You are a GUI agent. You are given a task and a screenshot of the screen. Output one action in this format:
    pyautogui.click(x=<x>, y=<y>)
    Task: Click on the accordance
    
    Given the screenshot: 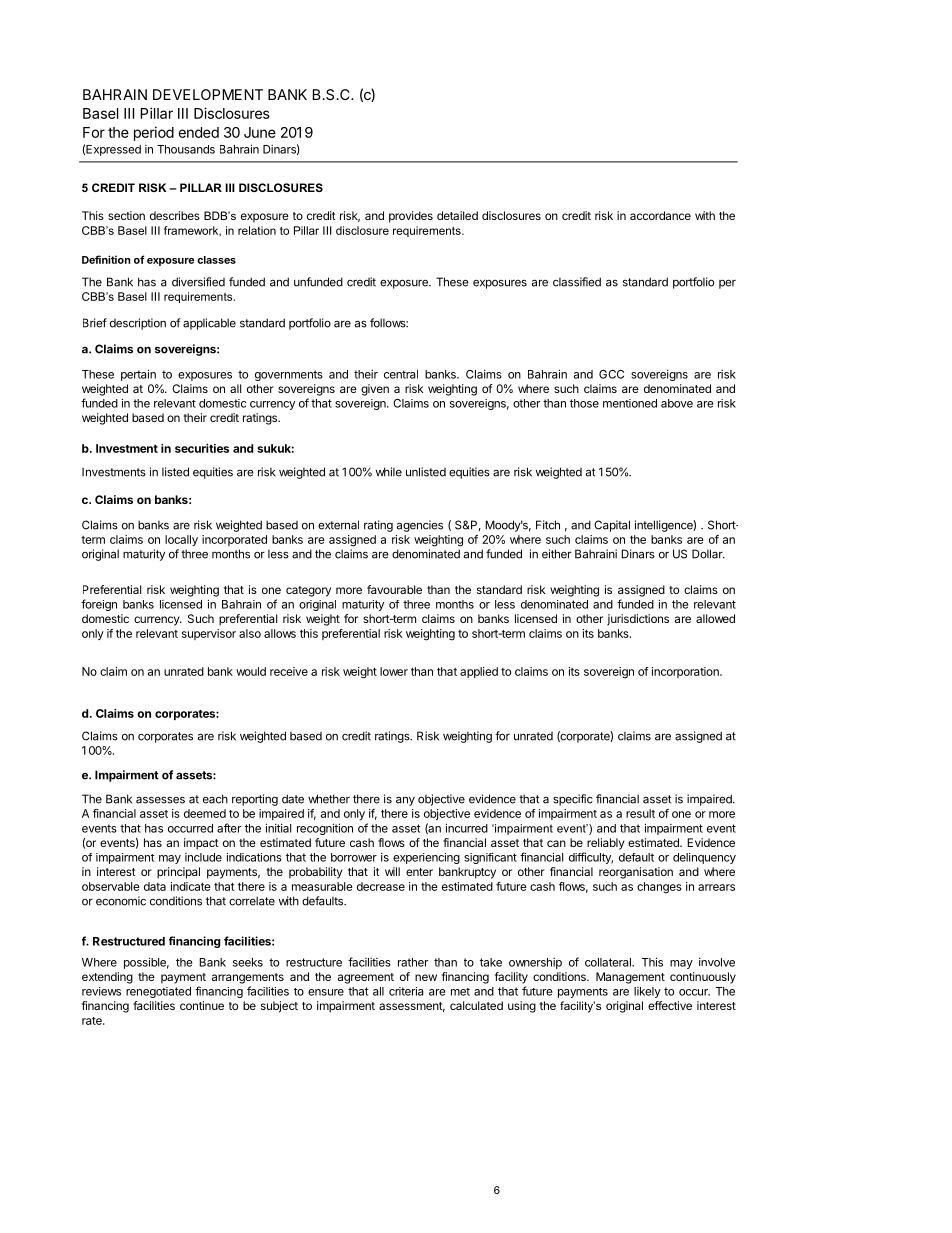 What is the action you would take?
    pyautogui.click(x=660, y=215)
